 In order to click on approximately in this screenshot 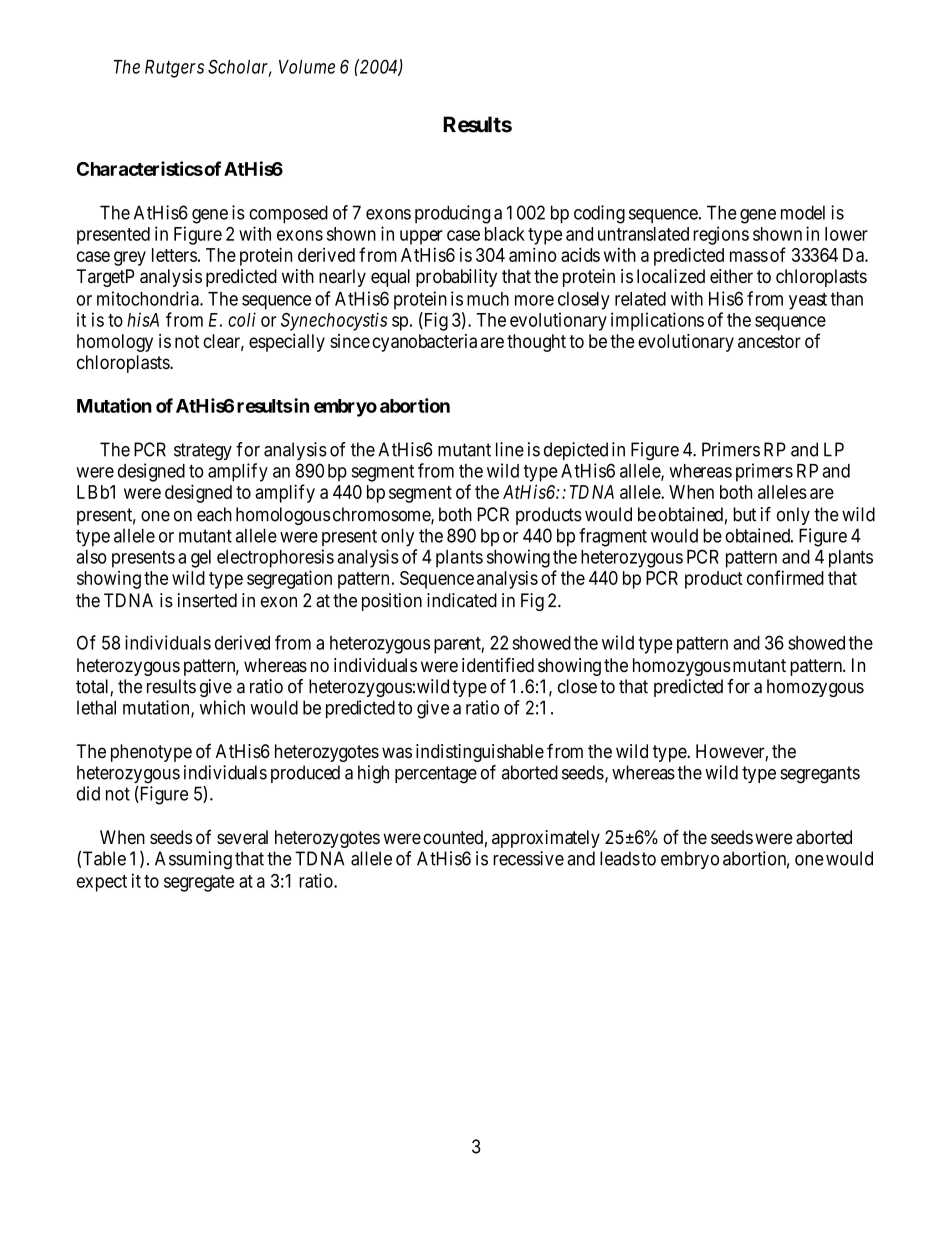, I will do `click(546, 839)`.
